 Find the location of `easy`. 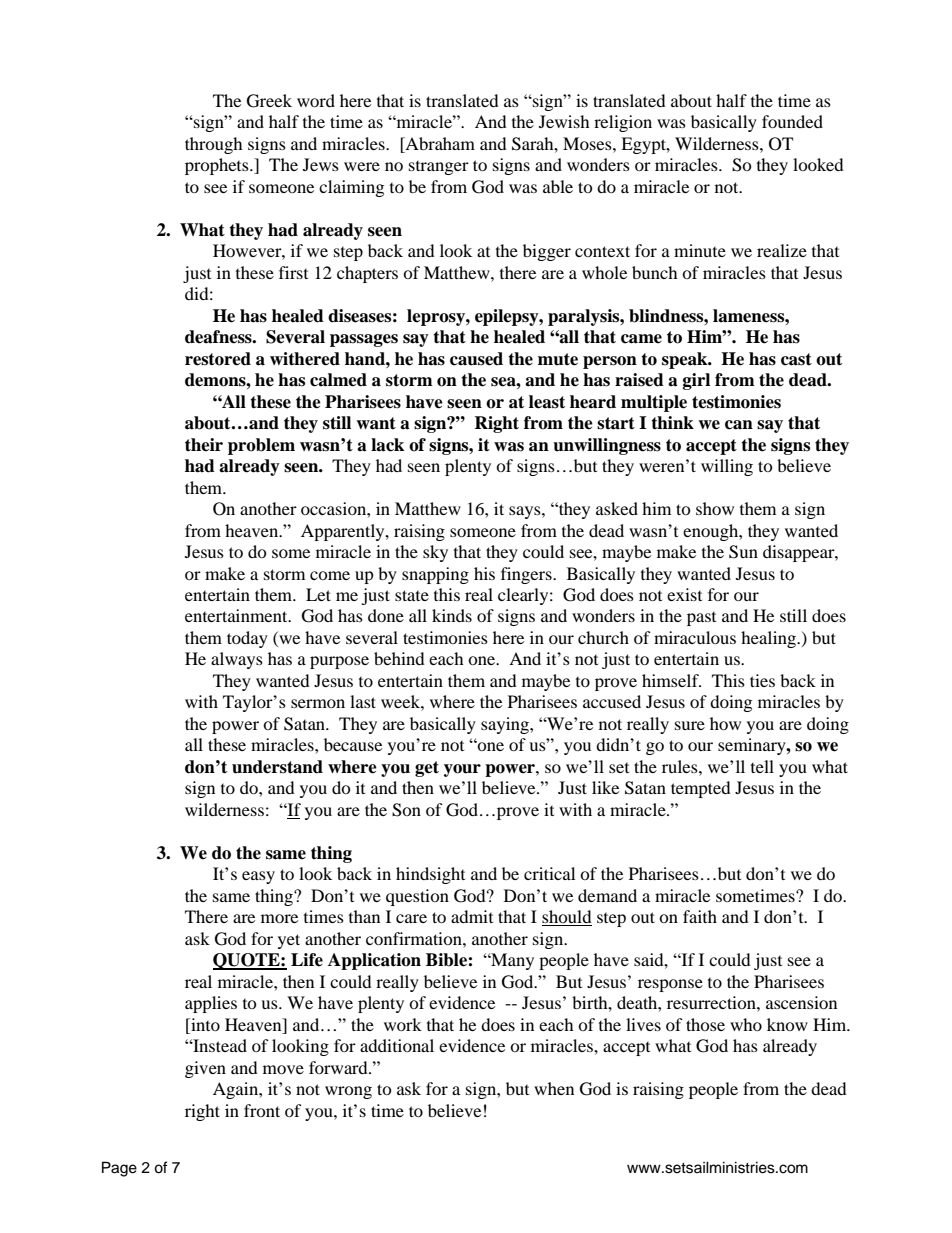

easy is located at coordinates (258, 877).
